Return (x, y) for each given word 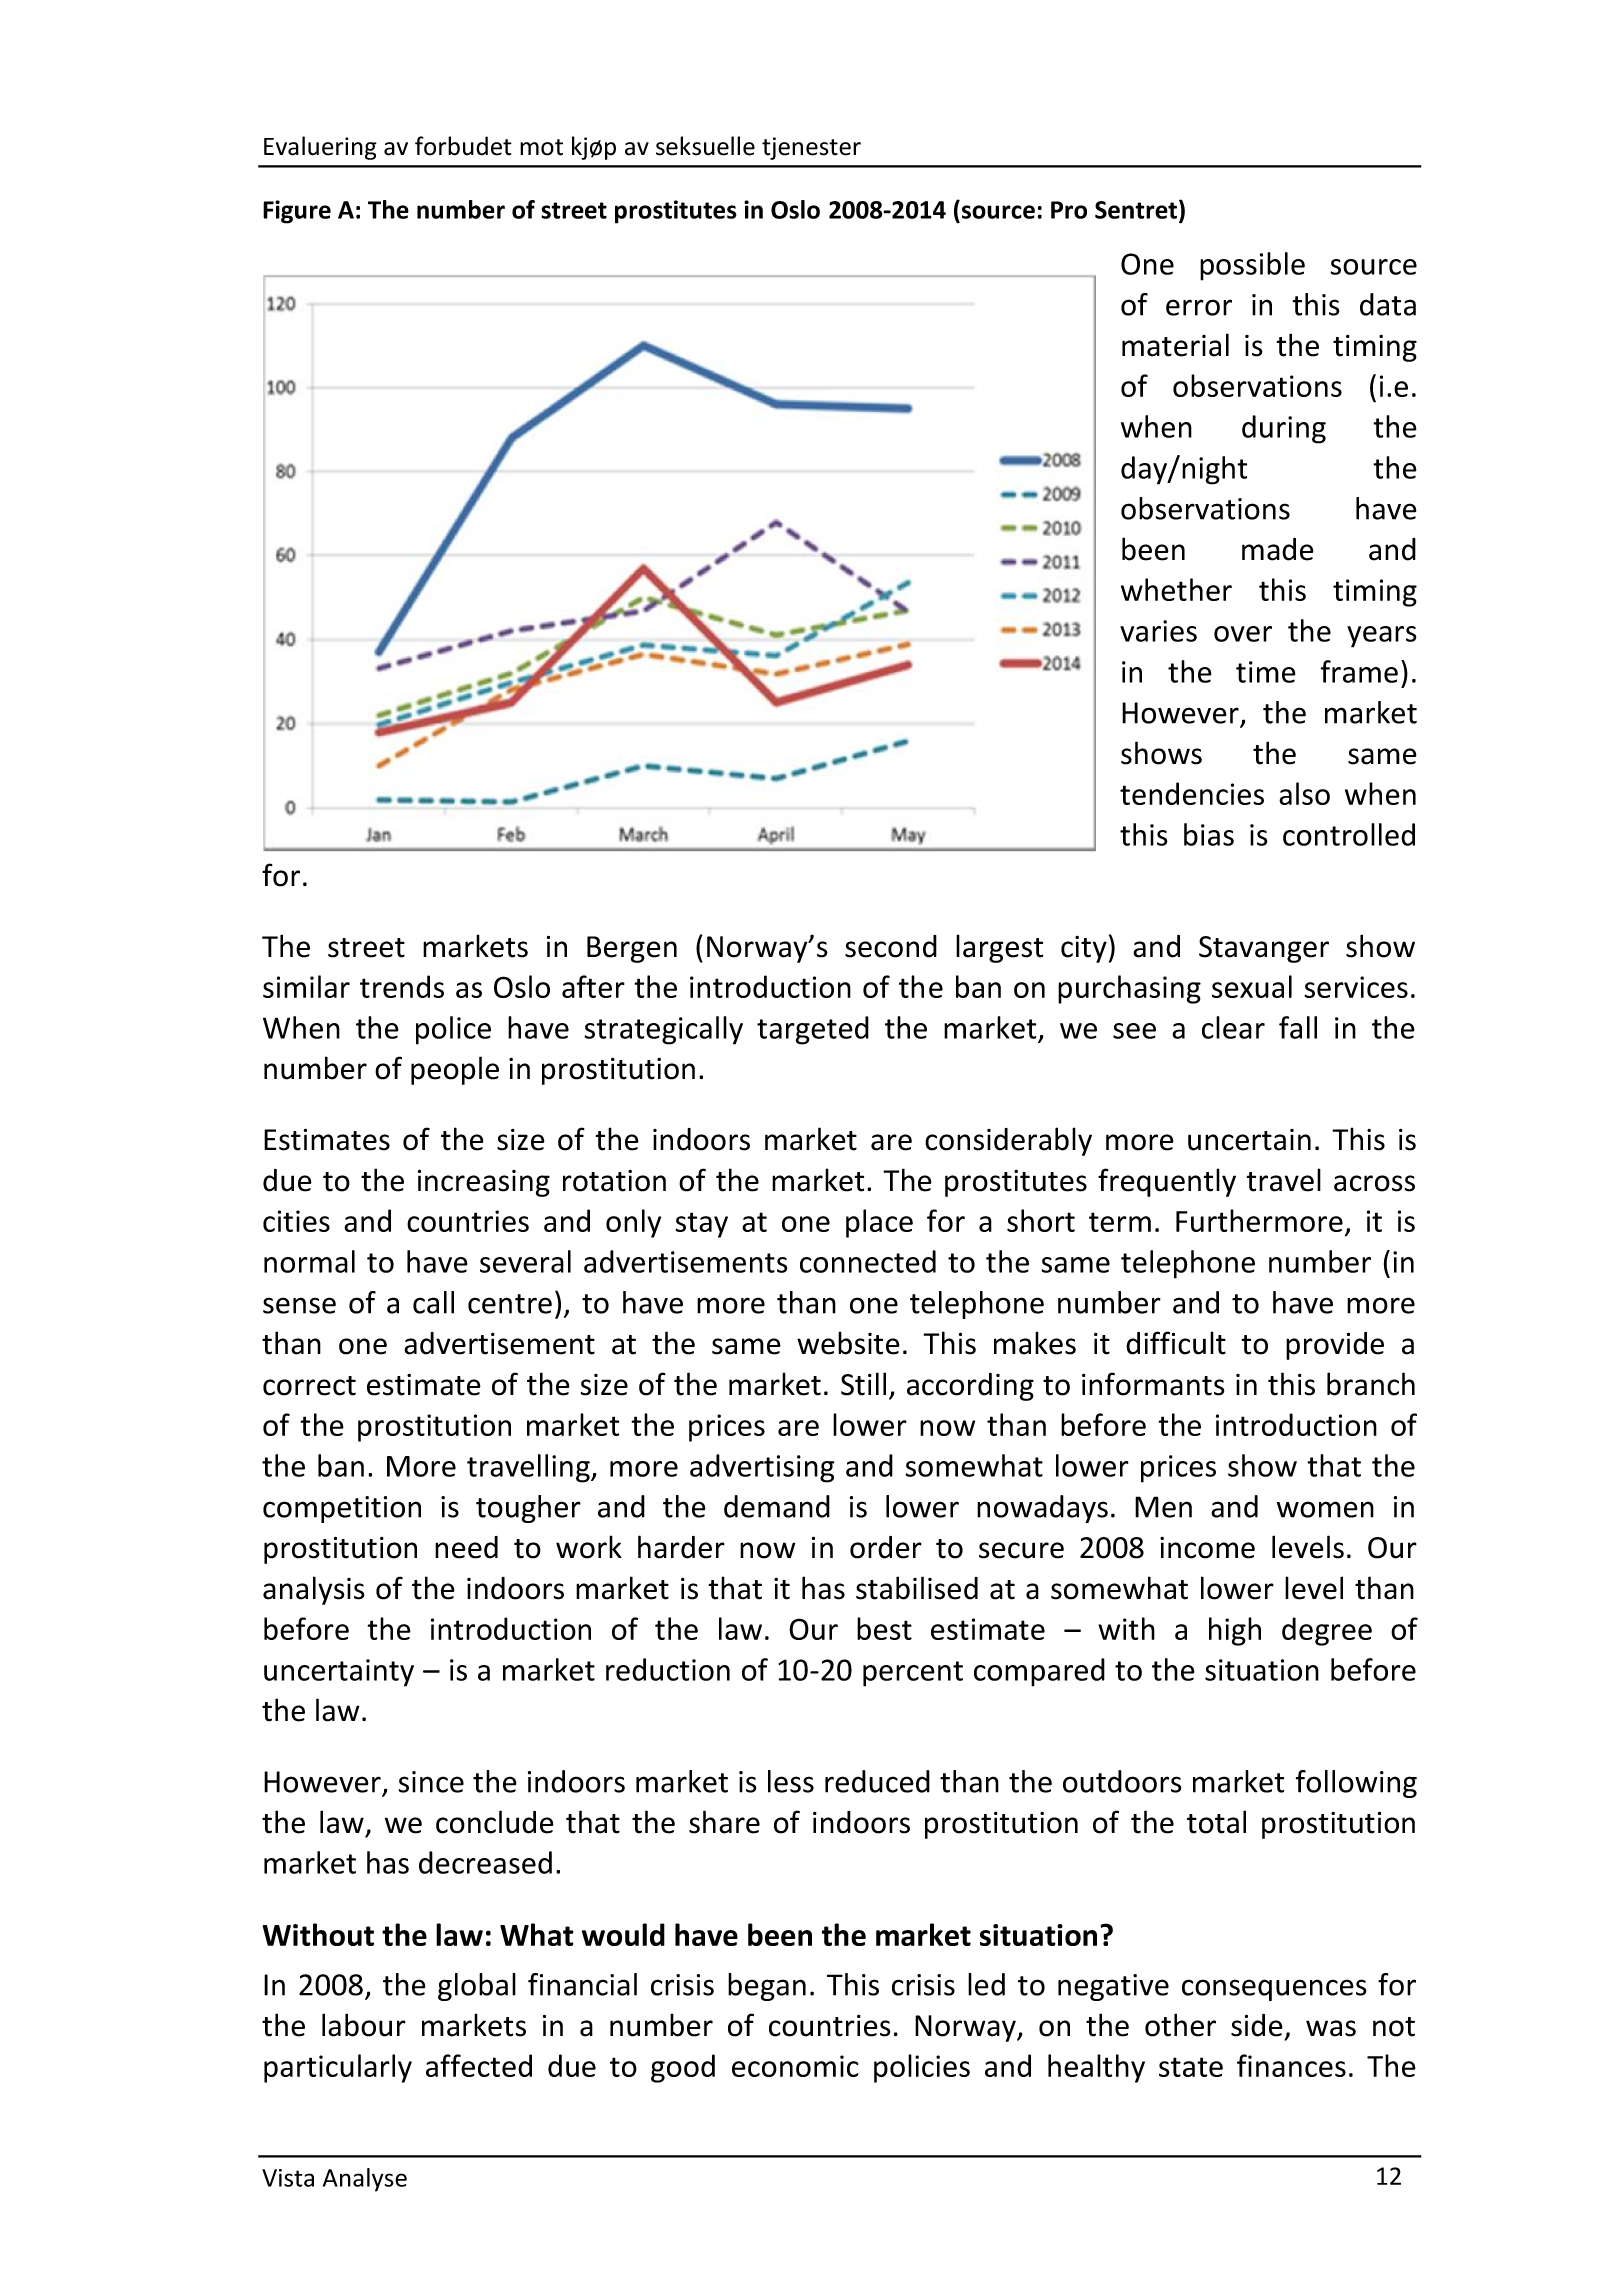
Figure (297, 212)
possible (1252, 266)
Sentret (1137, 209)
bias (1209, 834)
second (891, 946)
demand (777, 1506)
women (1325, 1509)
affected (479, 2065)
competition (342, 1509)
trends (402, 986)
